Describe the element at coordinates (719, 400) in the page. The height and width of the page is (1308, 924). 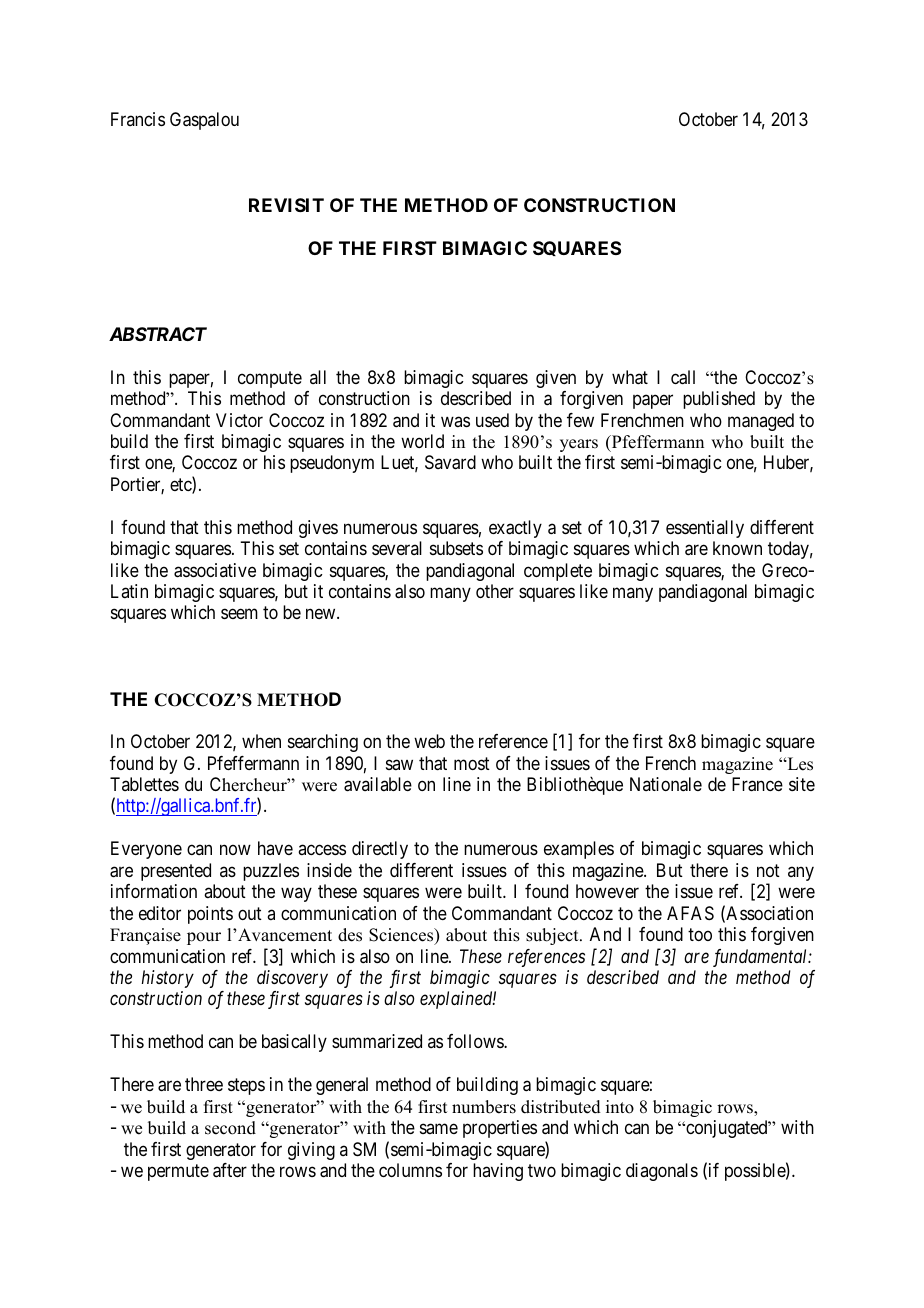
I see `published` at that location.
